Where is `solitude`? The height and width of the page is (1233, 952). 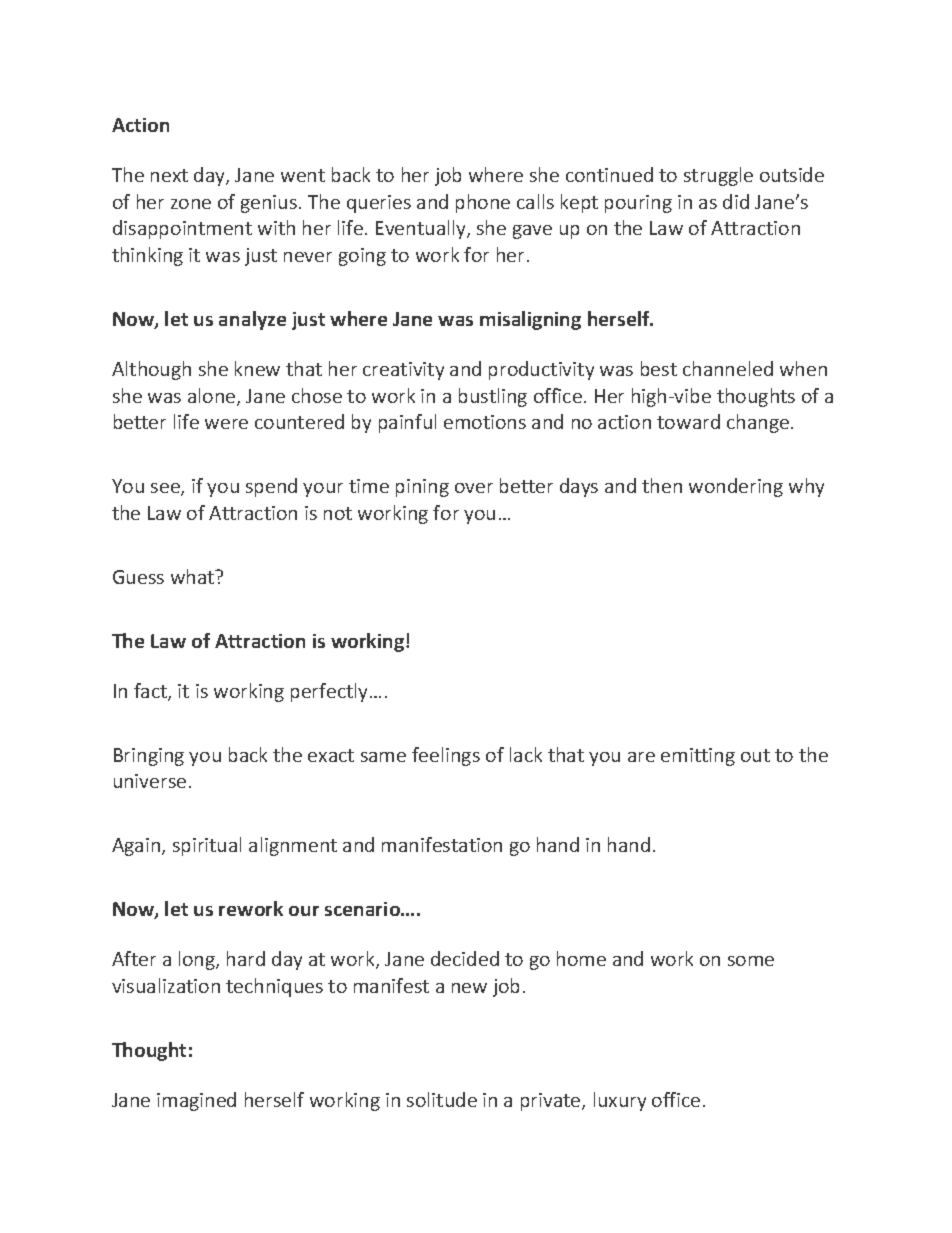
solitude is located at coordinates (442, 1099).
